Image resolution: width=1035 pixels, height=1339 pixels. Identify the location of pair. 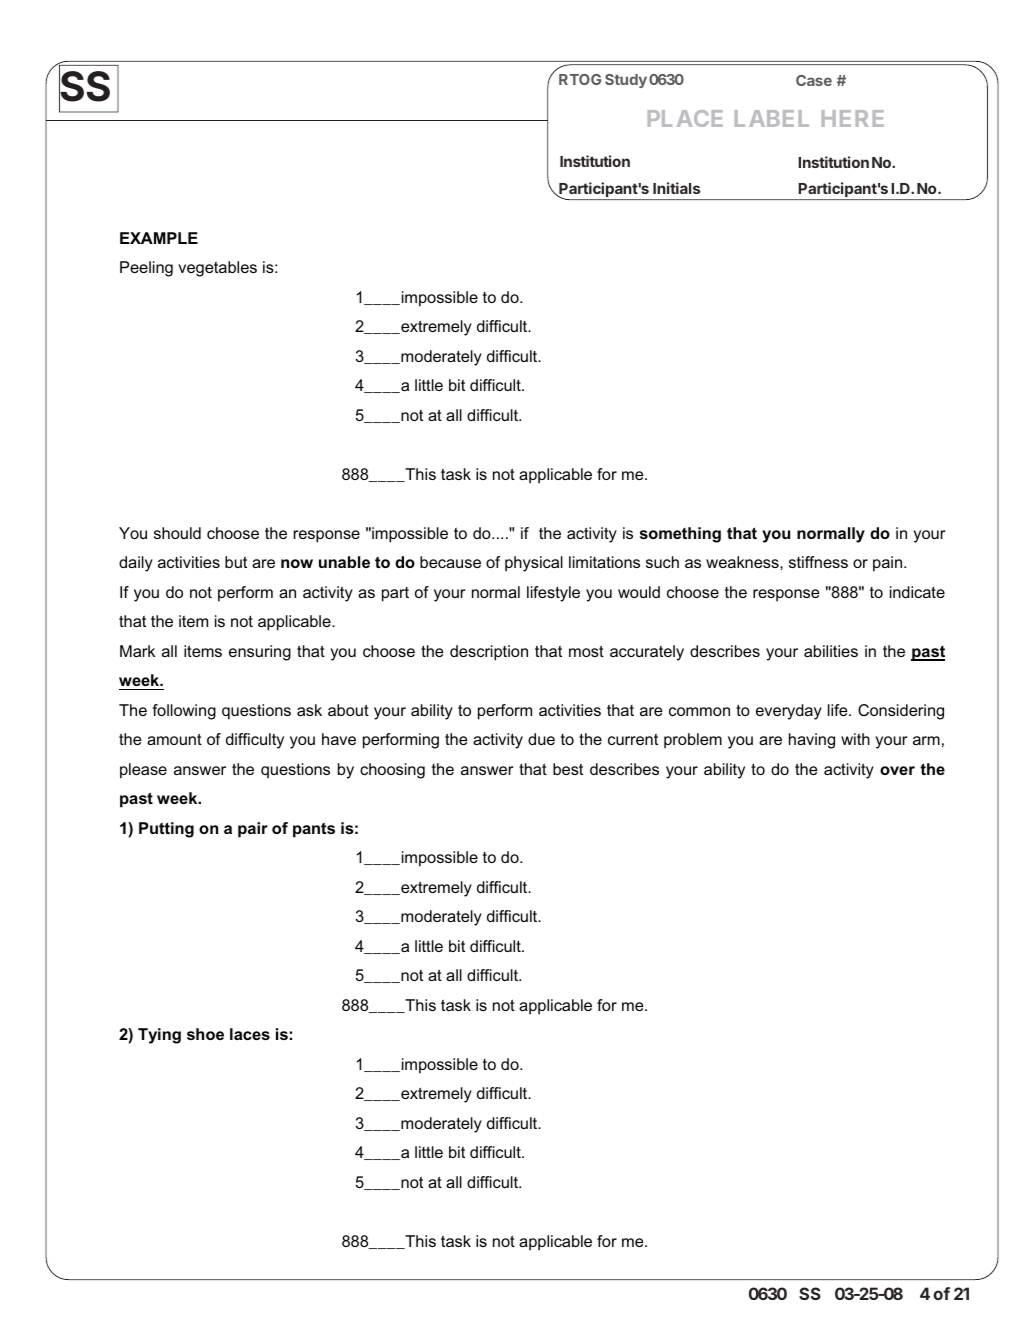
(253, 830).
